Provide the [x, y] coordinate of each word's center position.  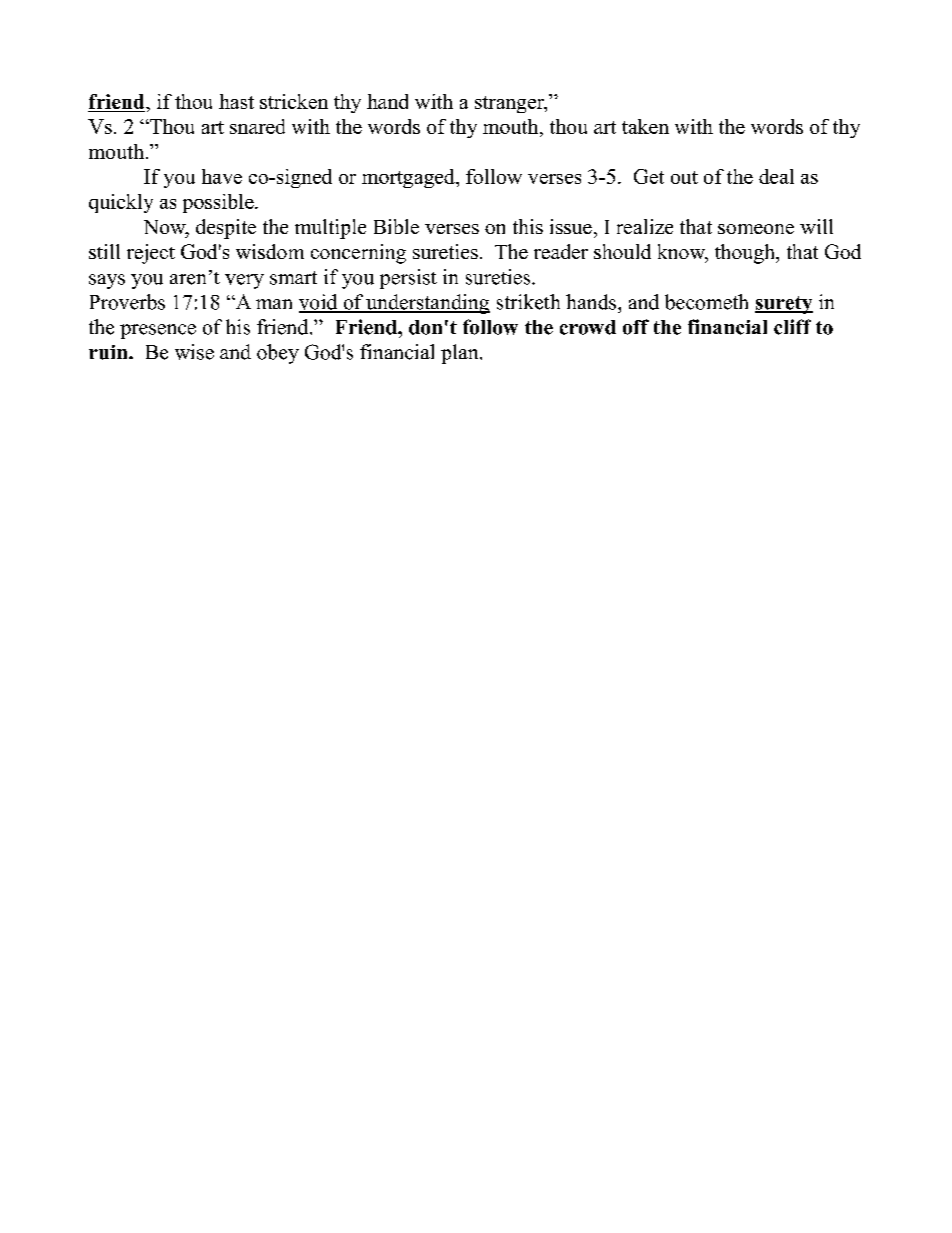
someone [756, 229]
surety [784, 305]
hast [236, 101]
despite [226, 229]
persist [408, 279]
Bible [396, 226]
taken [645, 126]
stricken [294, 101]
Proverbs [127, 302]
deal [776, 176]
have [222, 176]
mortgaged [409, 178]
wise [194, 352]
